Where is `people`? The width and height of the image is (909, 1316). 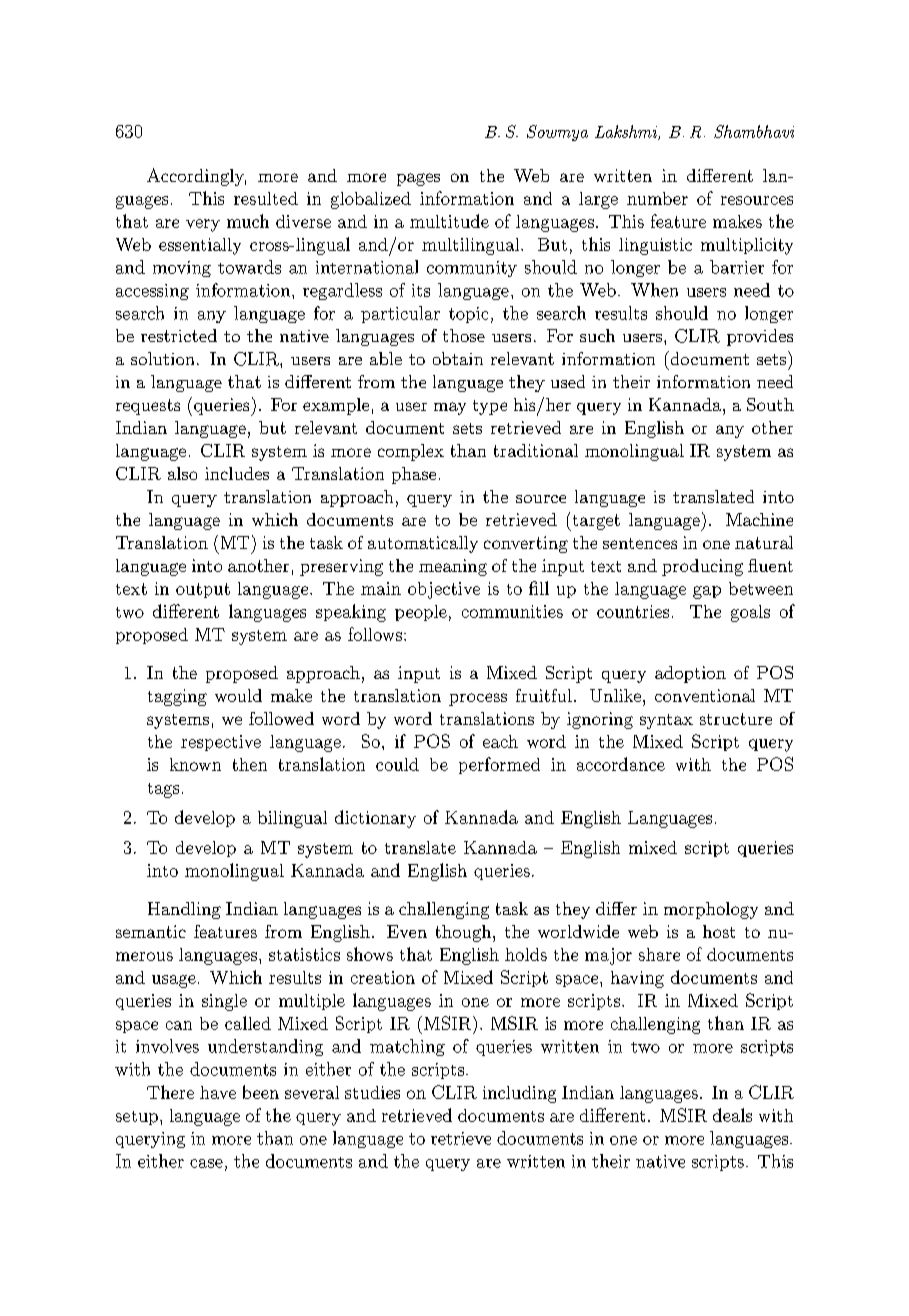
people is located at coordinates (421, 613).
